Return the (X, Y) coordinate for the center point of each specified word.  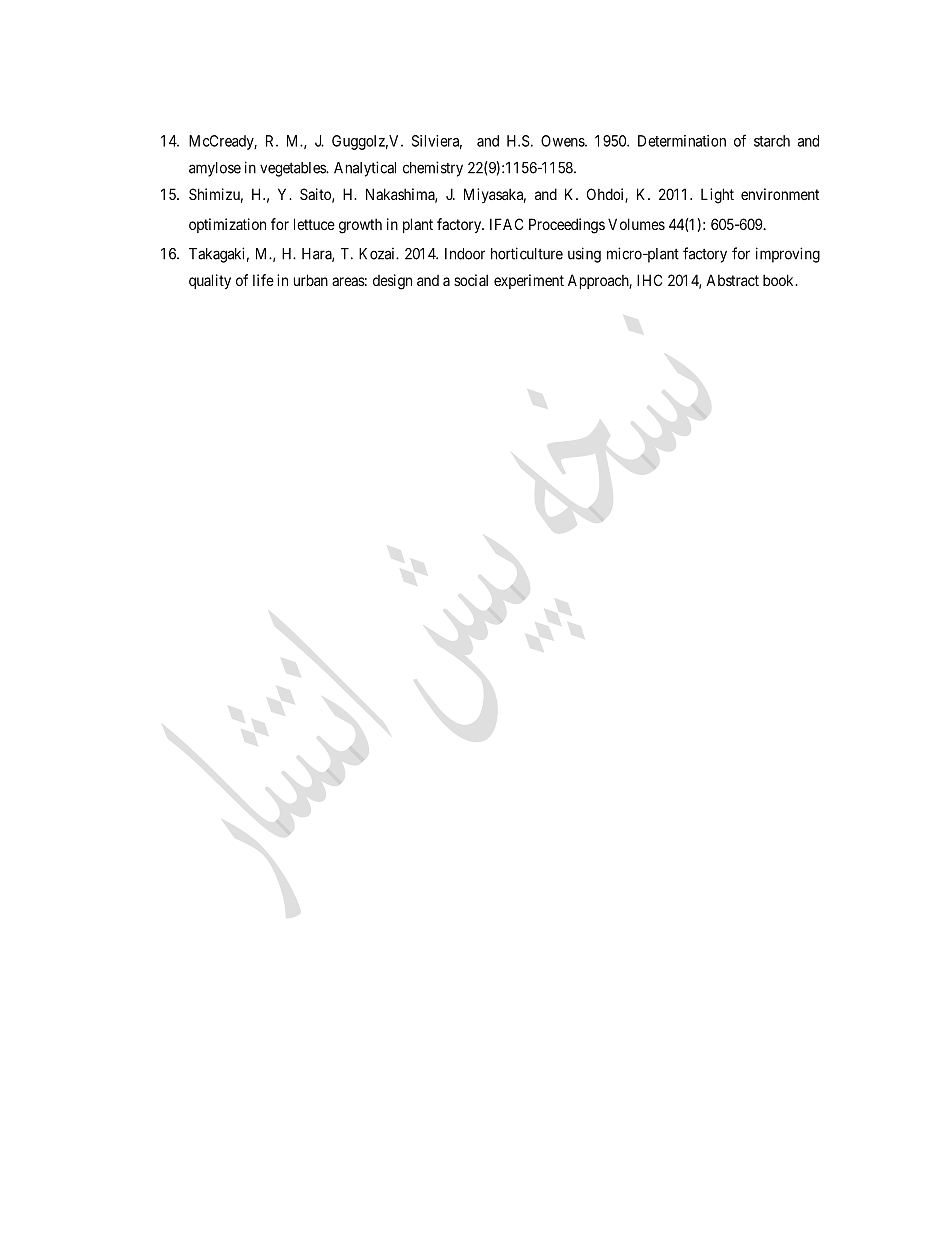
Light (717, 196)
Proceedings (567, 226)
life (263, 280)
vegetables (293, 169)
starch (772, 141)
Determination (682, 141)
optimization (227, 225)
